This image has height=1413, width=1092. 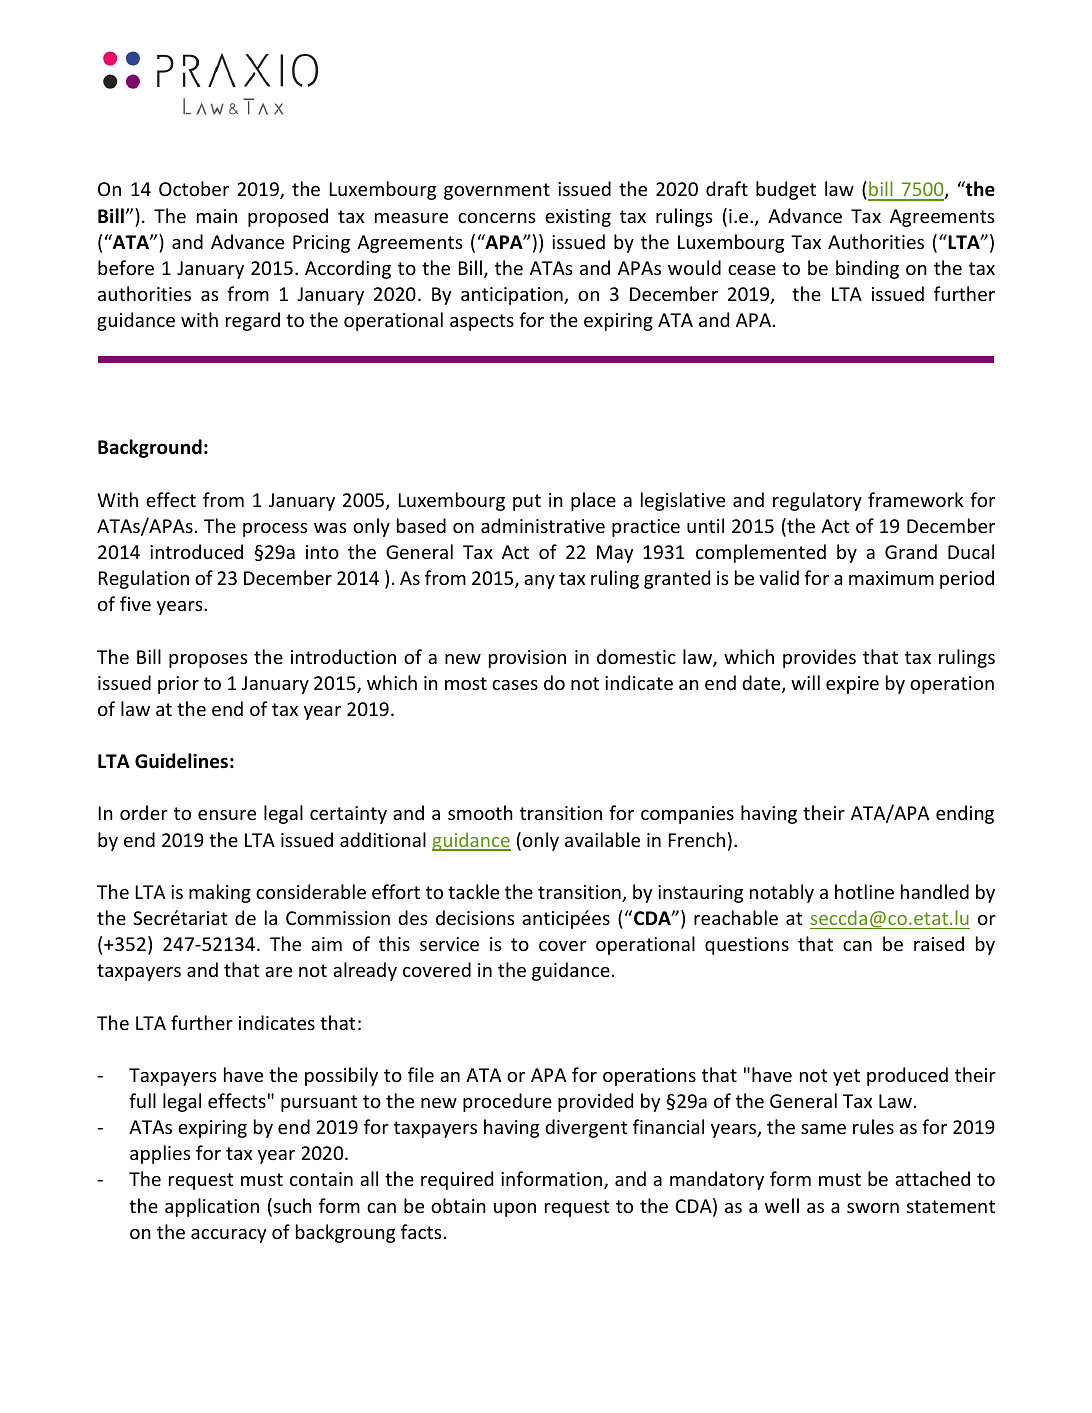 What do you see at coordinates (864, 891) in the image?
I see `hotline` at bounding box center [864, 891].
